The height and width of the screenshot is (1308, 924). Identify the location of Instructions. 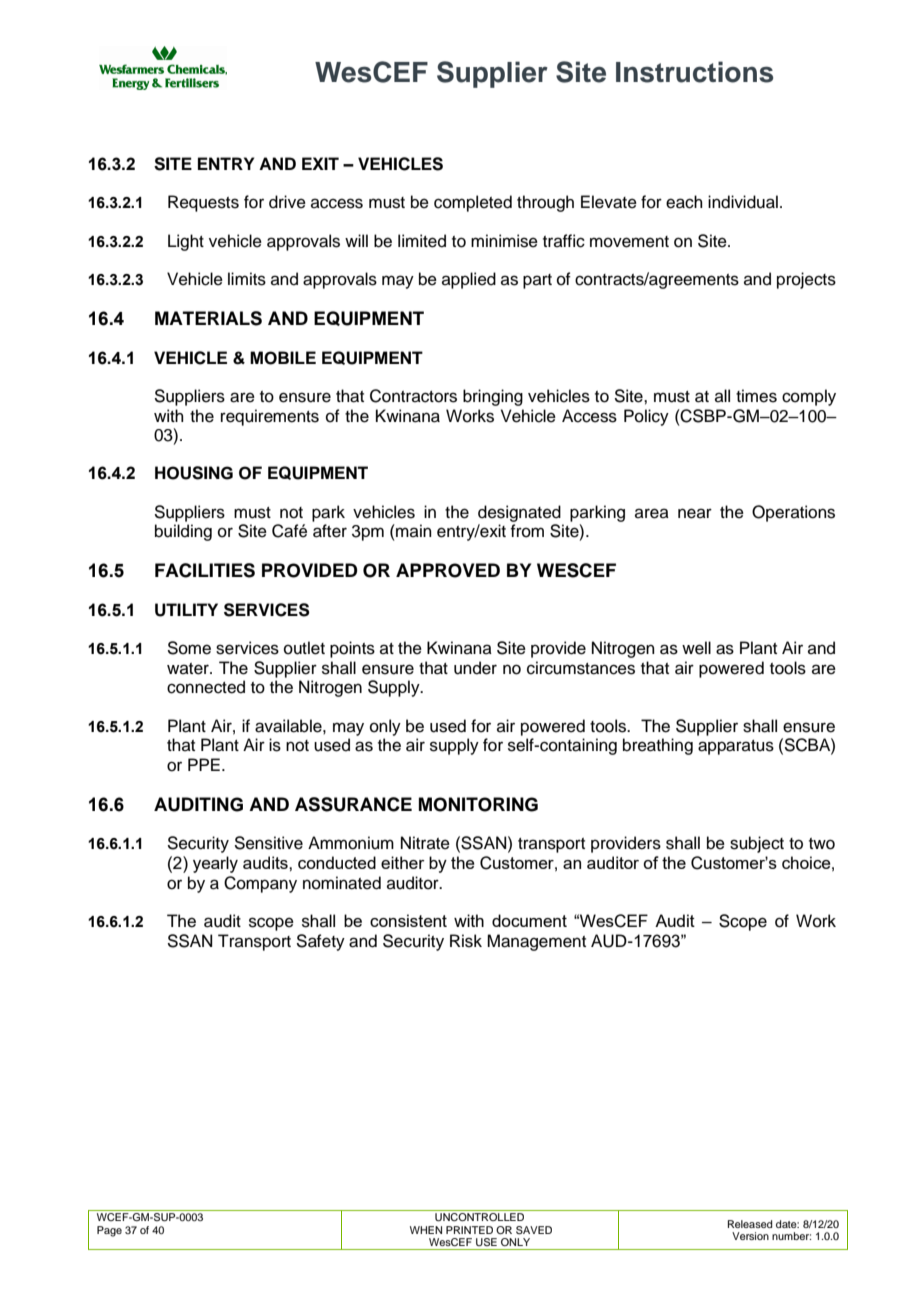
(694, 72).
